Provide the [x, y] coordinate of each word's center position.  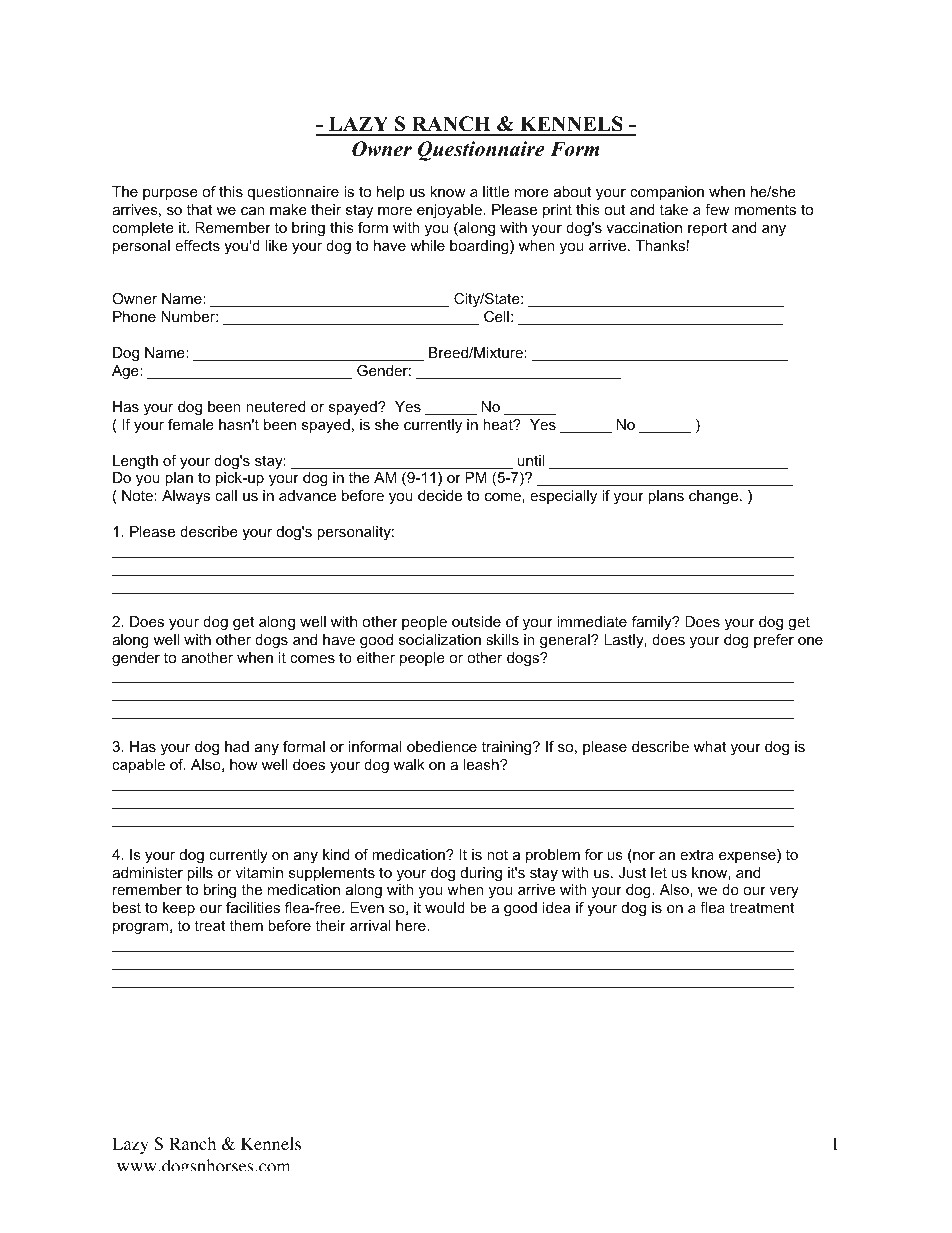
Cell [496, 316]
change [715, 497]
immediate [592, 621]
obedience [442, 746]
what [710, 746]
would [445, 907]
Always [186, 497]
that [199, 209]
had [237, 746]
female [191, 424]
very [784, 892]
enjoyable [449, 211]
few [717, 209]
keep [179, 909]
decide [440, 495]
